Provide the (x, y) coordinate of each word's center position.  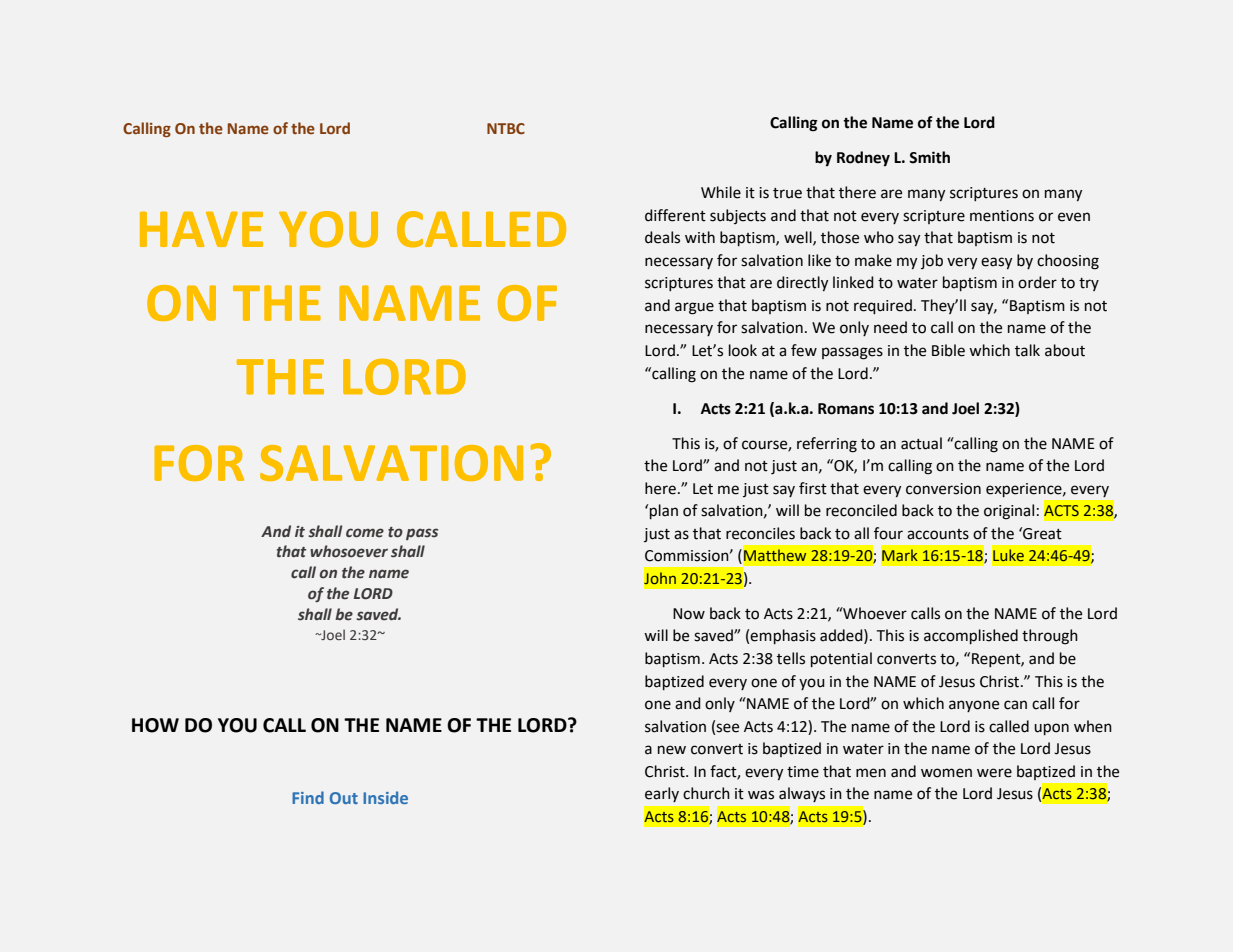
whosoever (349, 551)
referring (827, 445)
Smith (929, 157)
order (1037, 282)
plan (664, 511)
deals (662, 237)
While (721, 192)
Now (689, 614)
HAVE (201, 229)
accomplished (971, 636)
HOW (155, 725)
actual (921, 443)
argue (694, 308)
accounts (938, 534)
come (365, 533)
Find (308, 797)
